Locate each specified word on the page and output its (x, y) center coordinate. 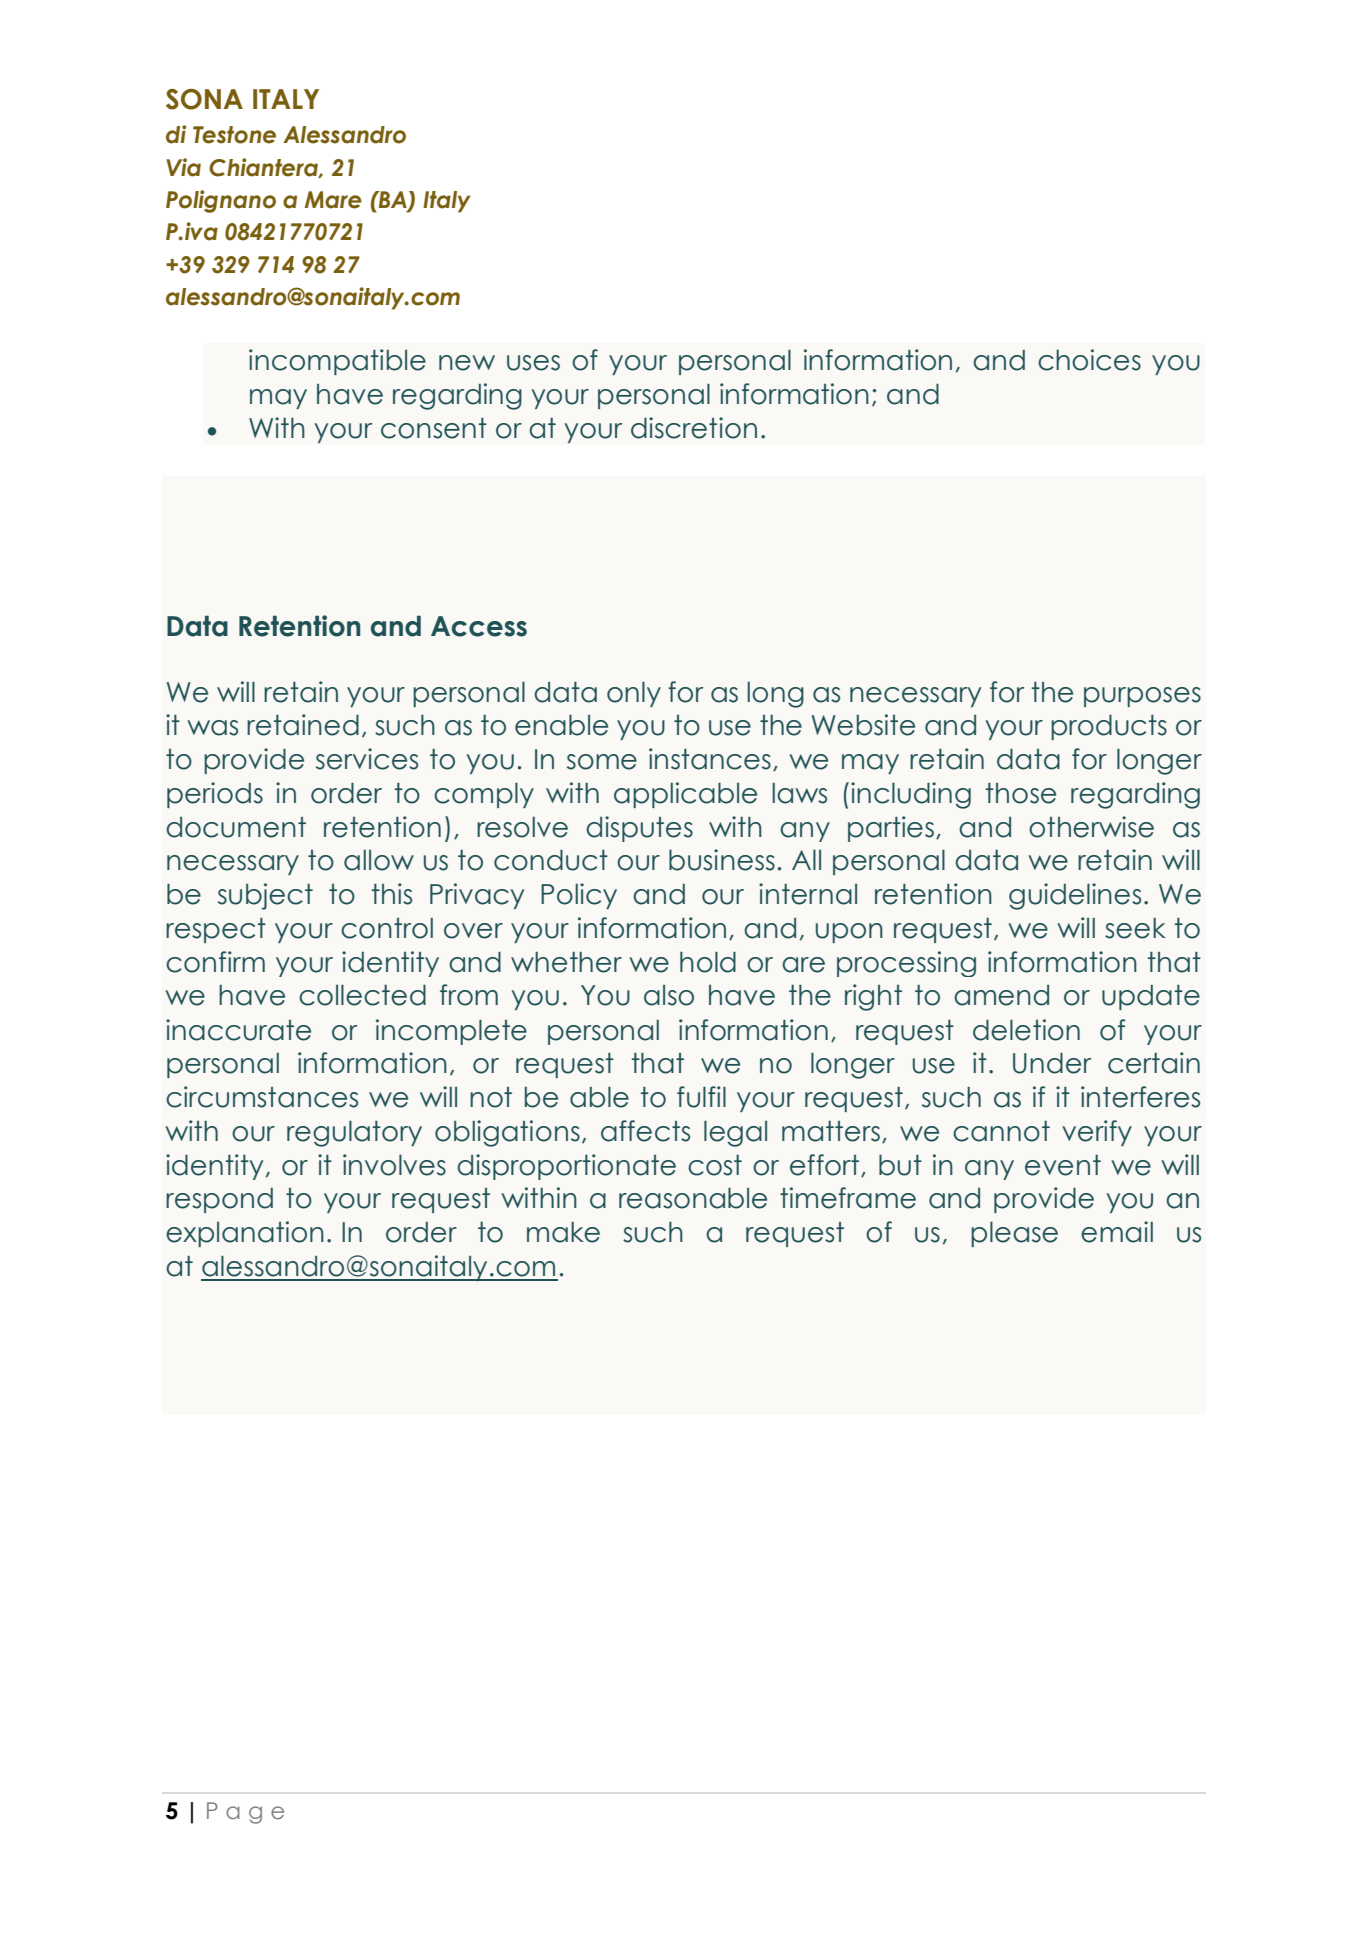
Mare (333, 200)
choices (1089, 360)
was (212, 728)
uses (533, 363)
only (634, 694)
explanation (245, 1234)
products (1109, 727)
